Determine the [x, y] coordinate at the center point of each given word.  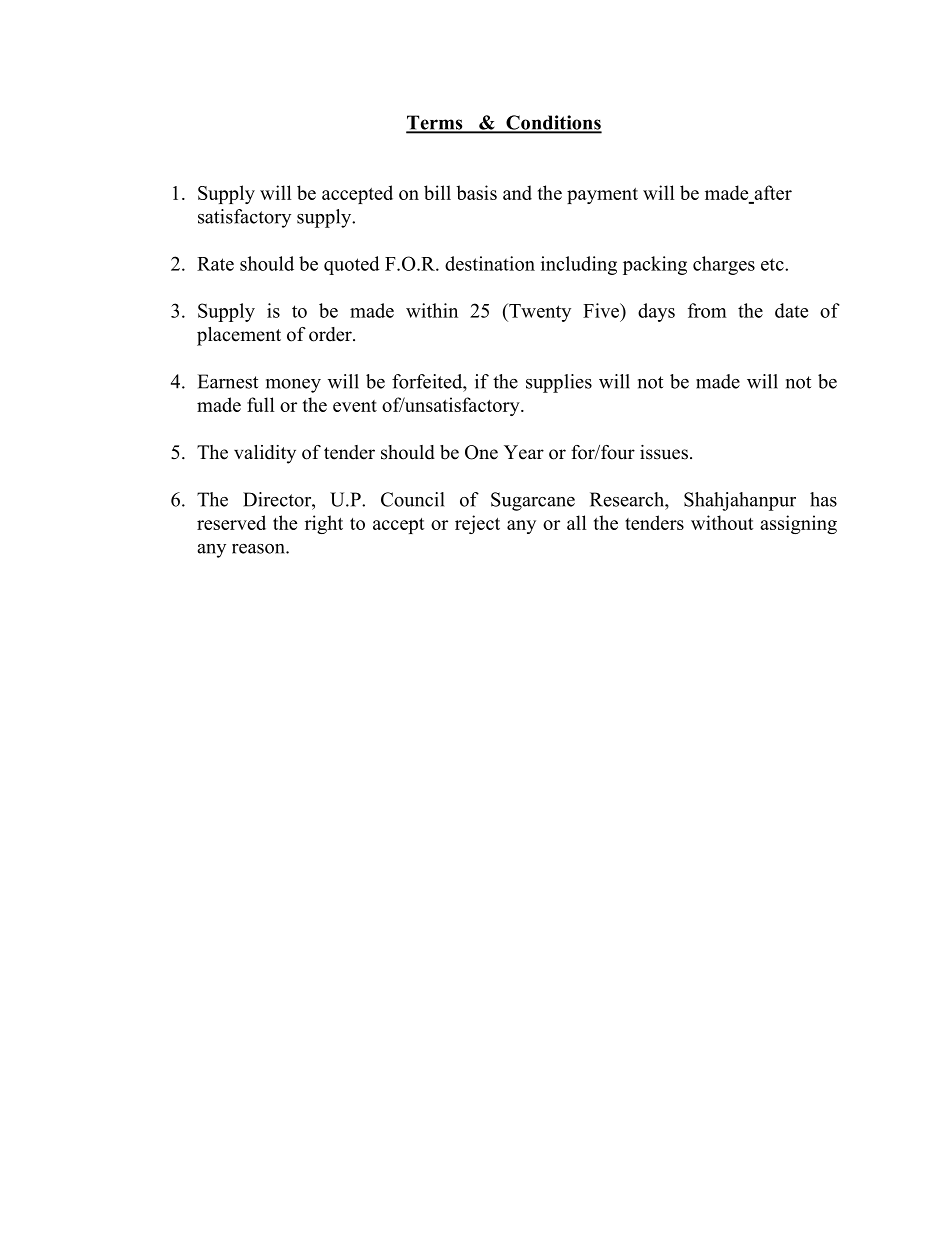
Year [524, 452]
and [517, 192]
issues [664, 452]
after [773, 192]
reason [259, 549]
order [331, 334]
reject [477, 524]
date [791, 310]
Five [602, 310]
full [261, 404]
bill [437, 192]
